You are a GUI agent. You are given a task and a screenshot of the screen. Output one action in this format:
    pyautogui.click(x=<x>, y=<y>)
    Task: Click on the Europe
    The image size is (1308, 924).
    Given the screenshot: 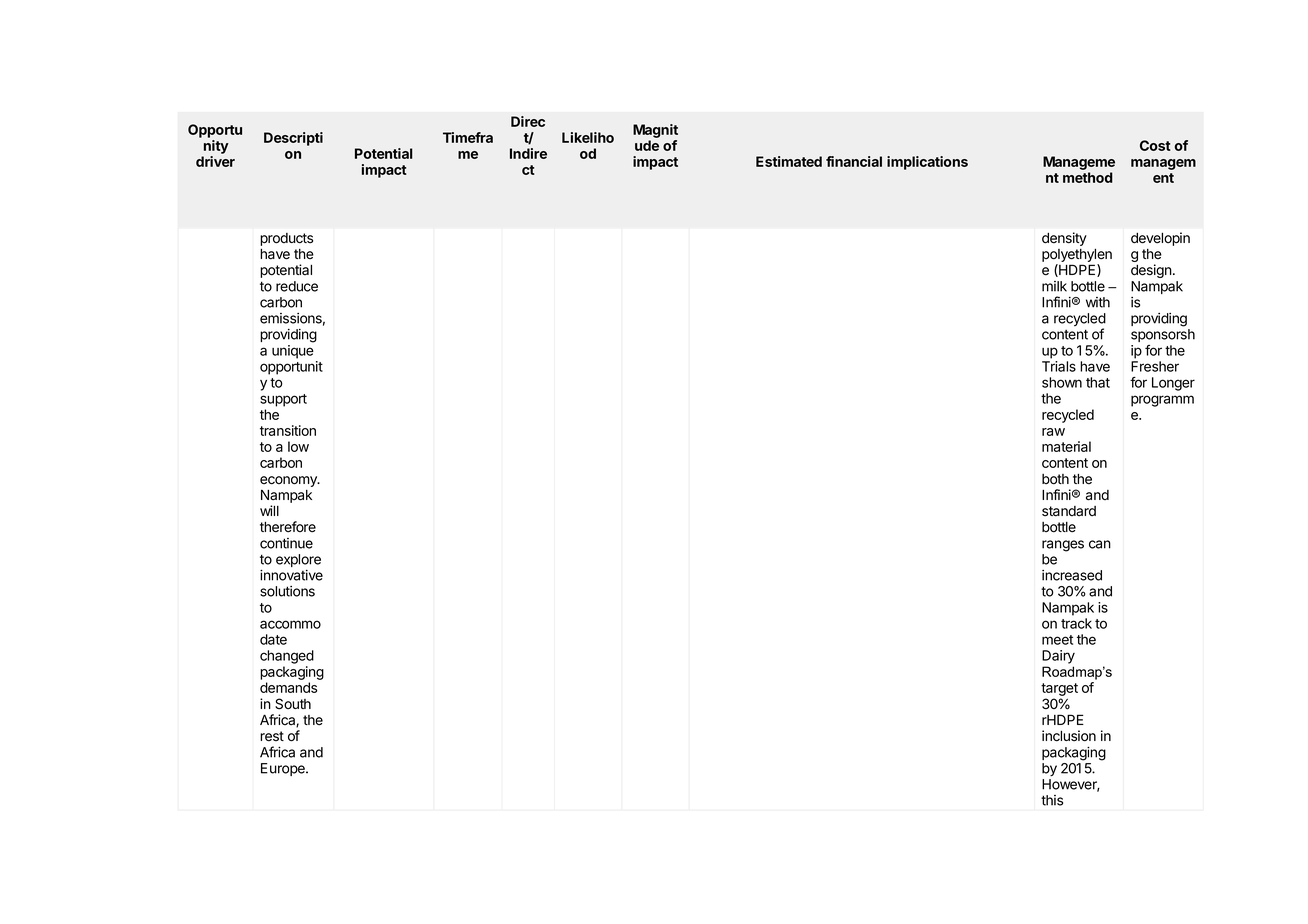 What is the action you would take?
    pyautogui.click(x=284, y=769)
